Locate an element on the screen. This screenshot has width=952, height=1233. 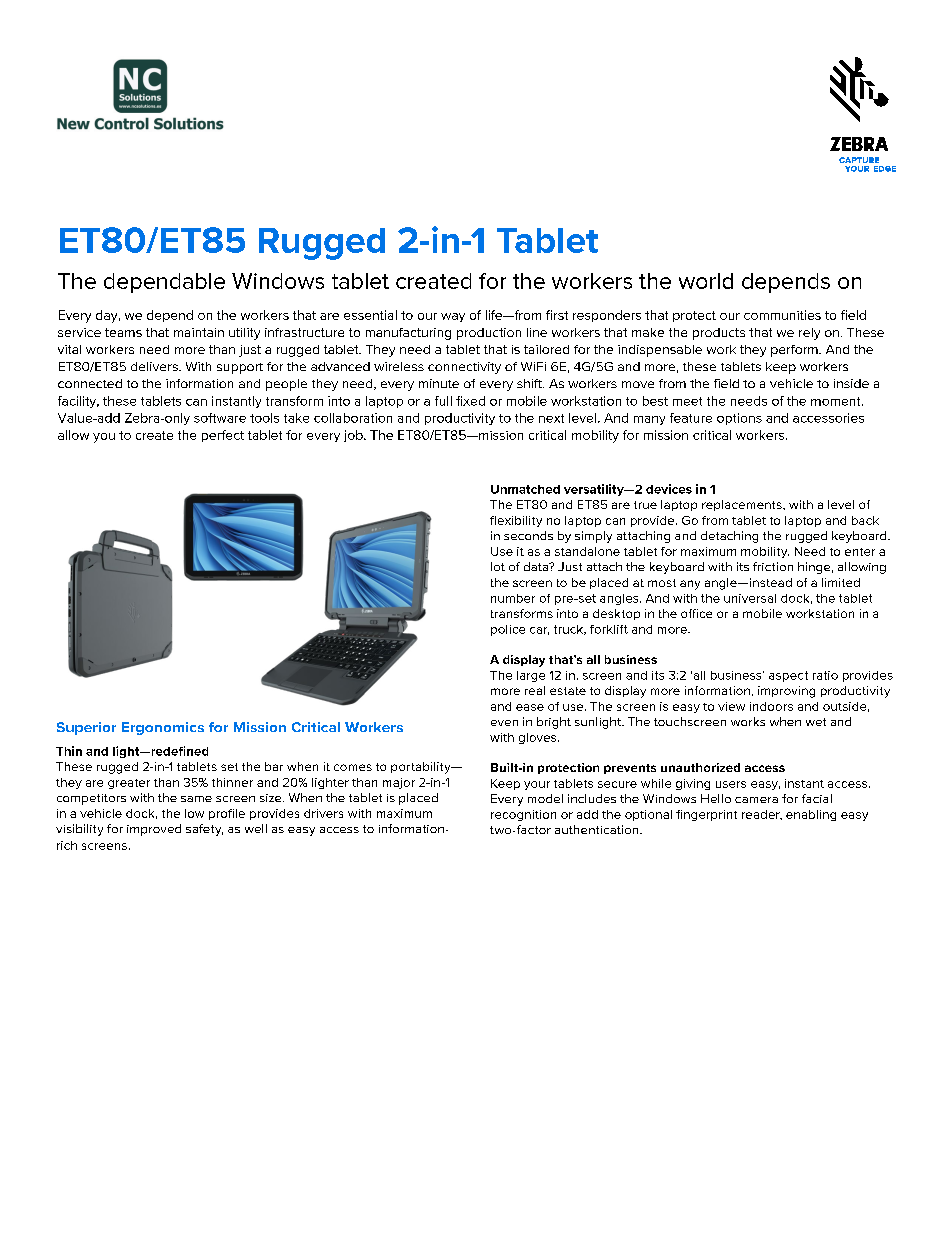
way is located at coordinates (453, 317).
